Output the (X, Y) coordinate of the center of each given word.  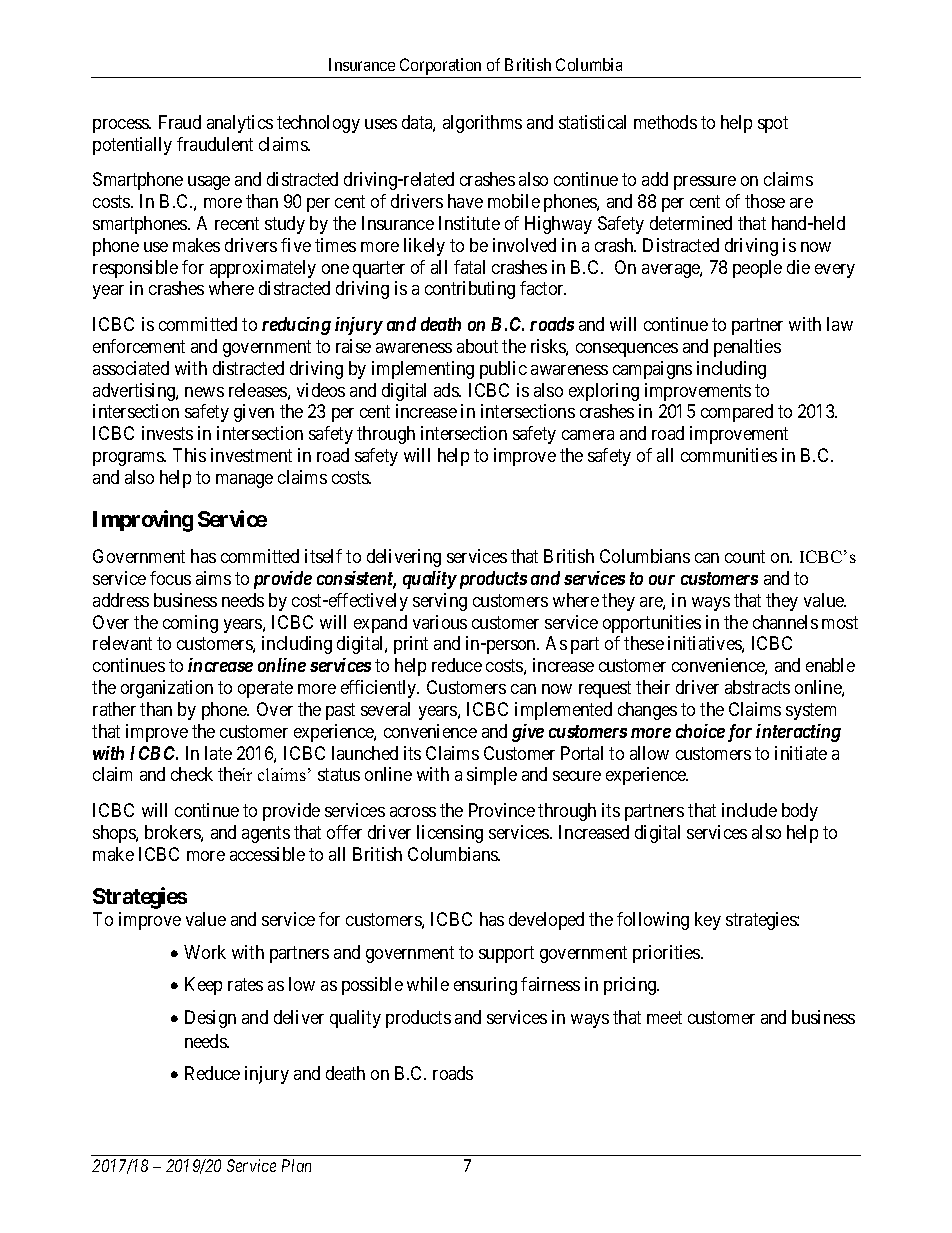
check (192, 774)
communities (729, 455)
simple (492, 776)
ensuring (485, 986)
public (503, 370)
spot (773, 124)
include (749, 810)
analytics (240, 124)
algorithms (482, 124)
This (189, 455)
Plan (296, 1165)
